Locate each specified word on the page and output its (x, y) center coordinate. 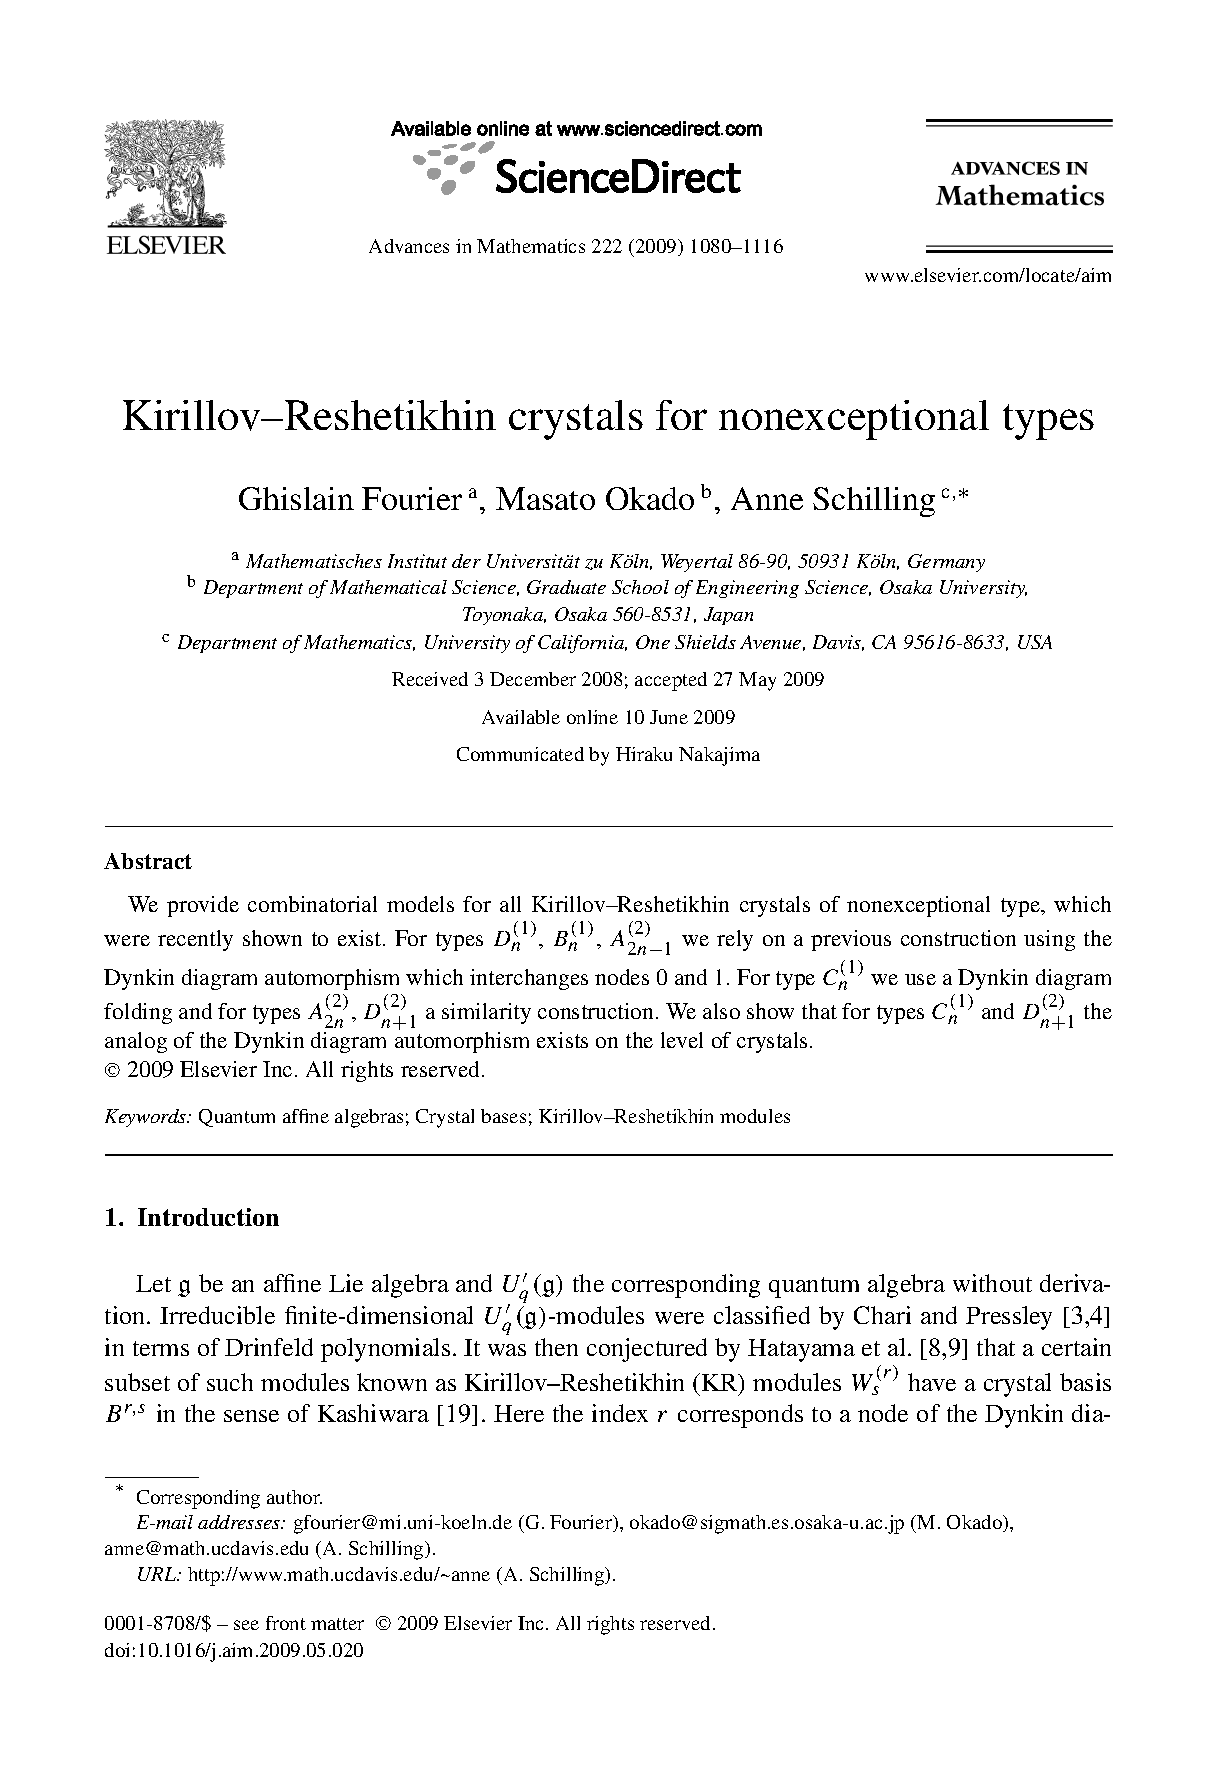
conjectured (647, 1350)
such (230, 1382)
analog (136, 1042)
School (640, 587)
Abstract (148, 861)
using (1049, 940)
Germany (946, 563)
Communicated (520, 754)
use (920, 979)
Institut (417, 561)
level (682, 1040)
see (246, 1625)
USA (1035, 642)
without (992, 1283)
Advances (409, 246)
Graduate (566, 587)
